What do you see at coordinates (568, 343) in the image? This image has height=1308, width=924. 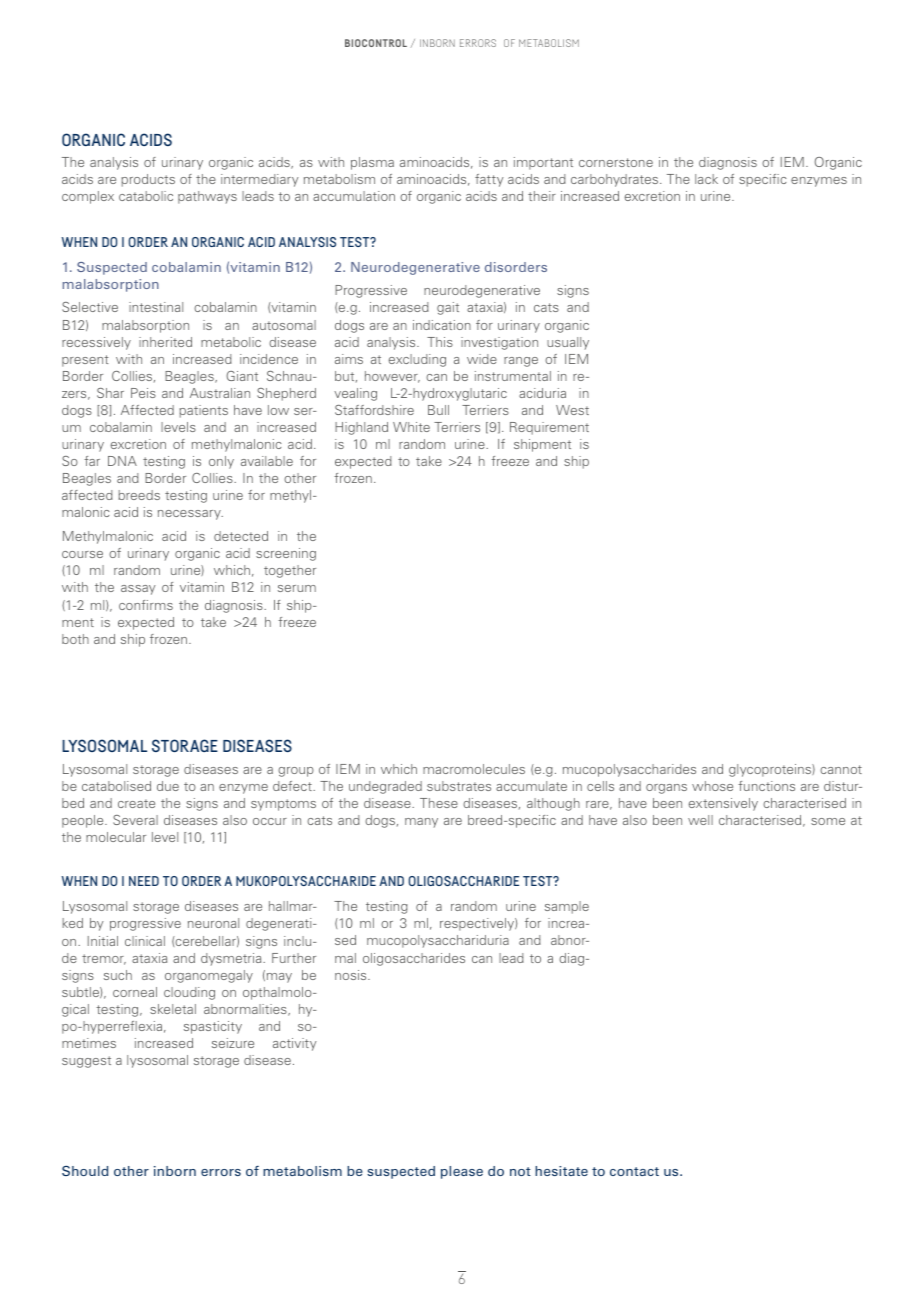 I see `usually` at bounding box center [568, 343].
